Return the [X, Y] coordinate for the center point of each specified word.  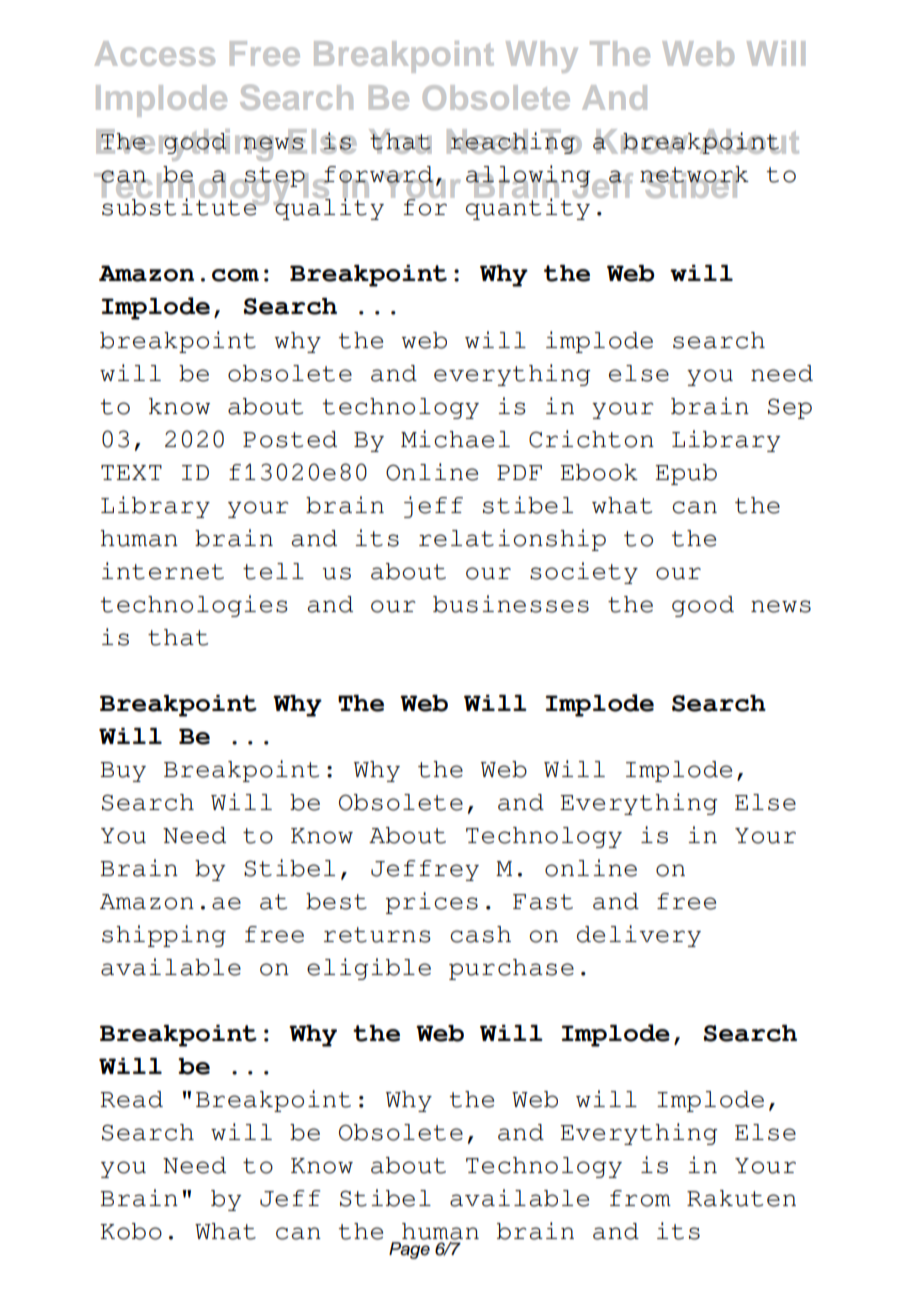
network [694, 175]
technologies [194, 606]
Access [155, 53]
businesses [511, 604]
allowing [529, 177]
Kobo [131, 1231]
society [584, 573]
